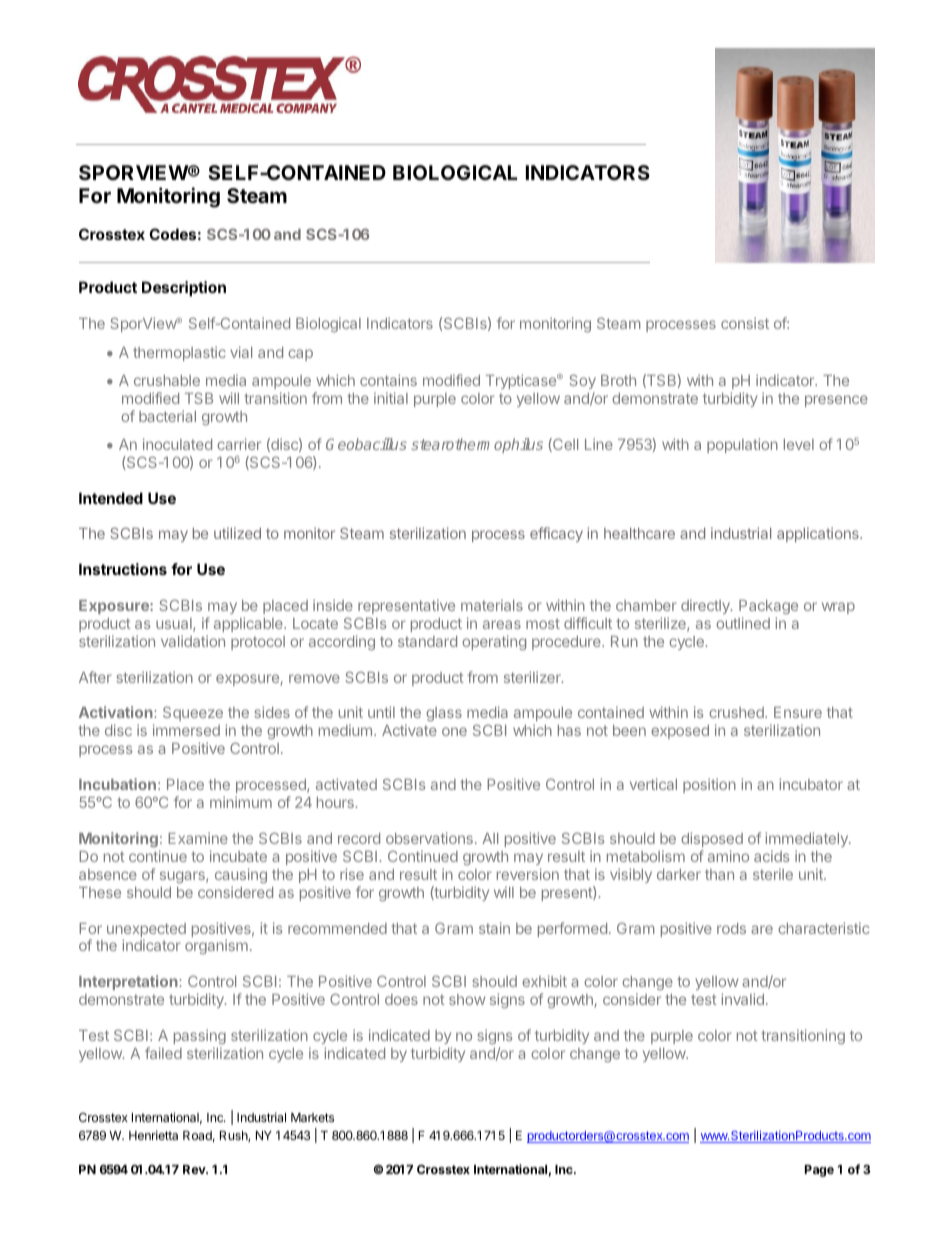 Image resolution: width=952 pixels, height=1233 pixels. Describe the element at coordinates (184, 288) in the screenshot. I see `Description` at that location.
